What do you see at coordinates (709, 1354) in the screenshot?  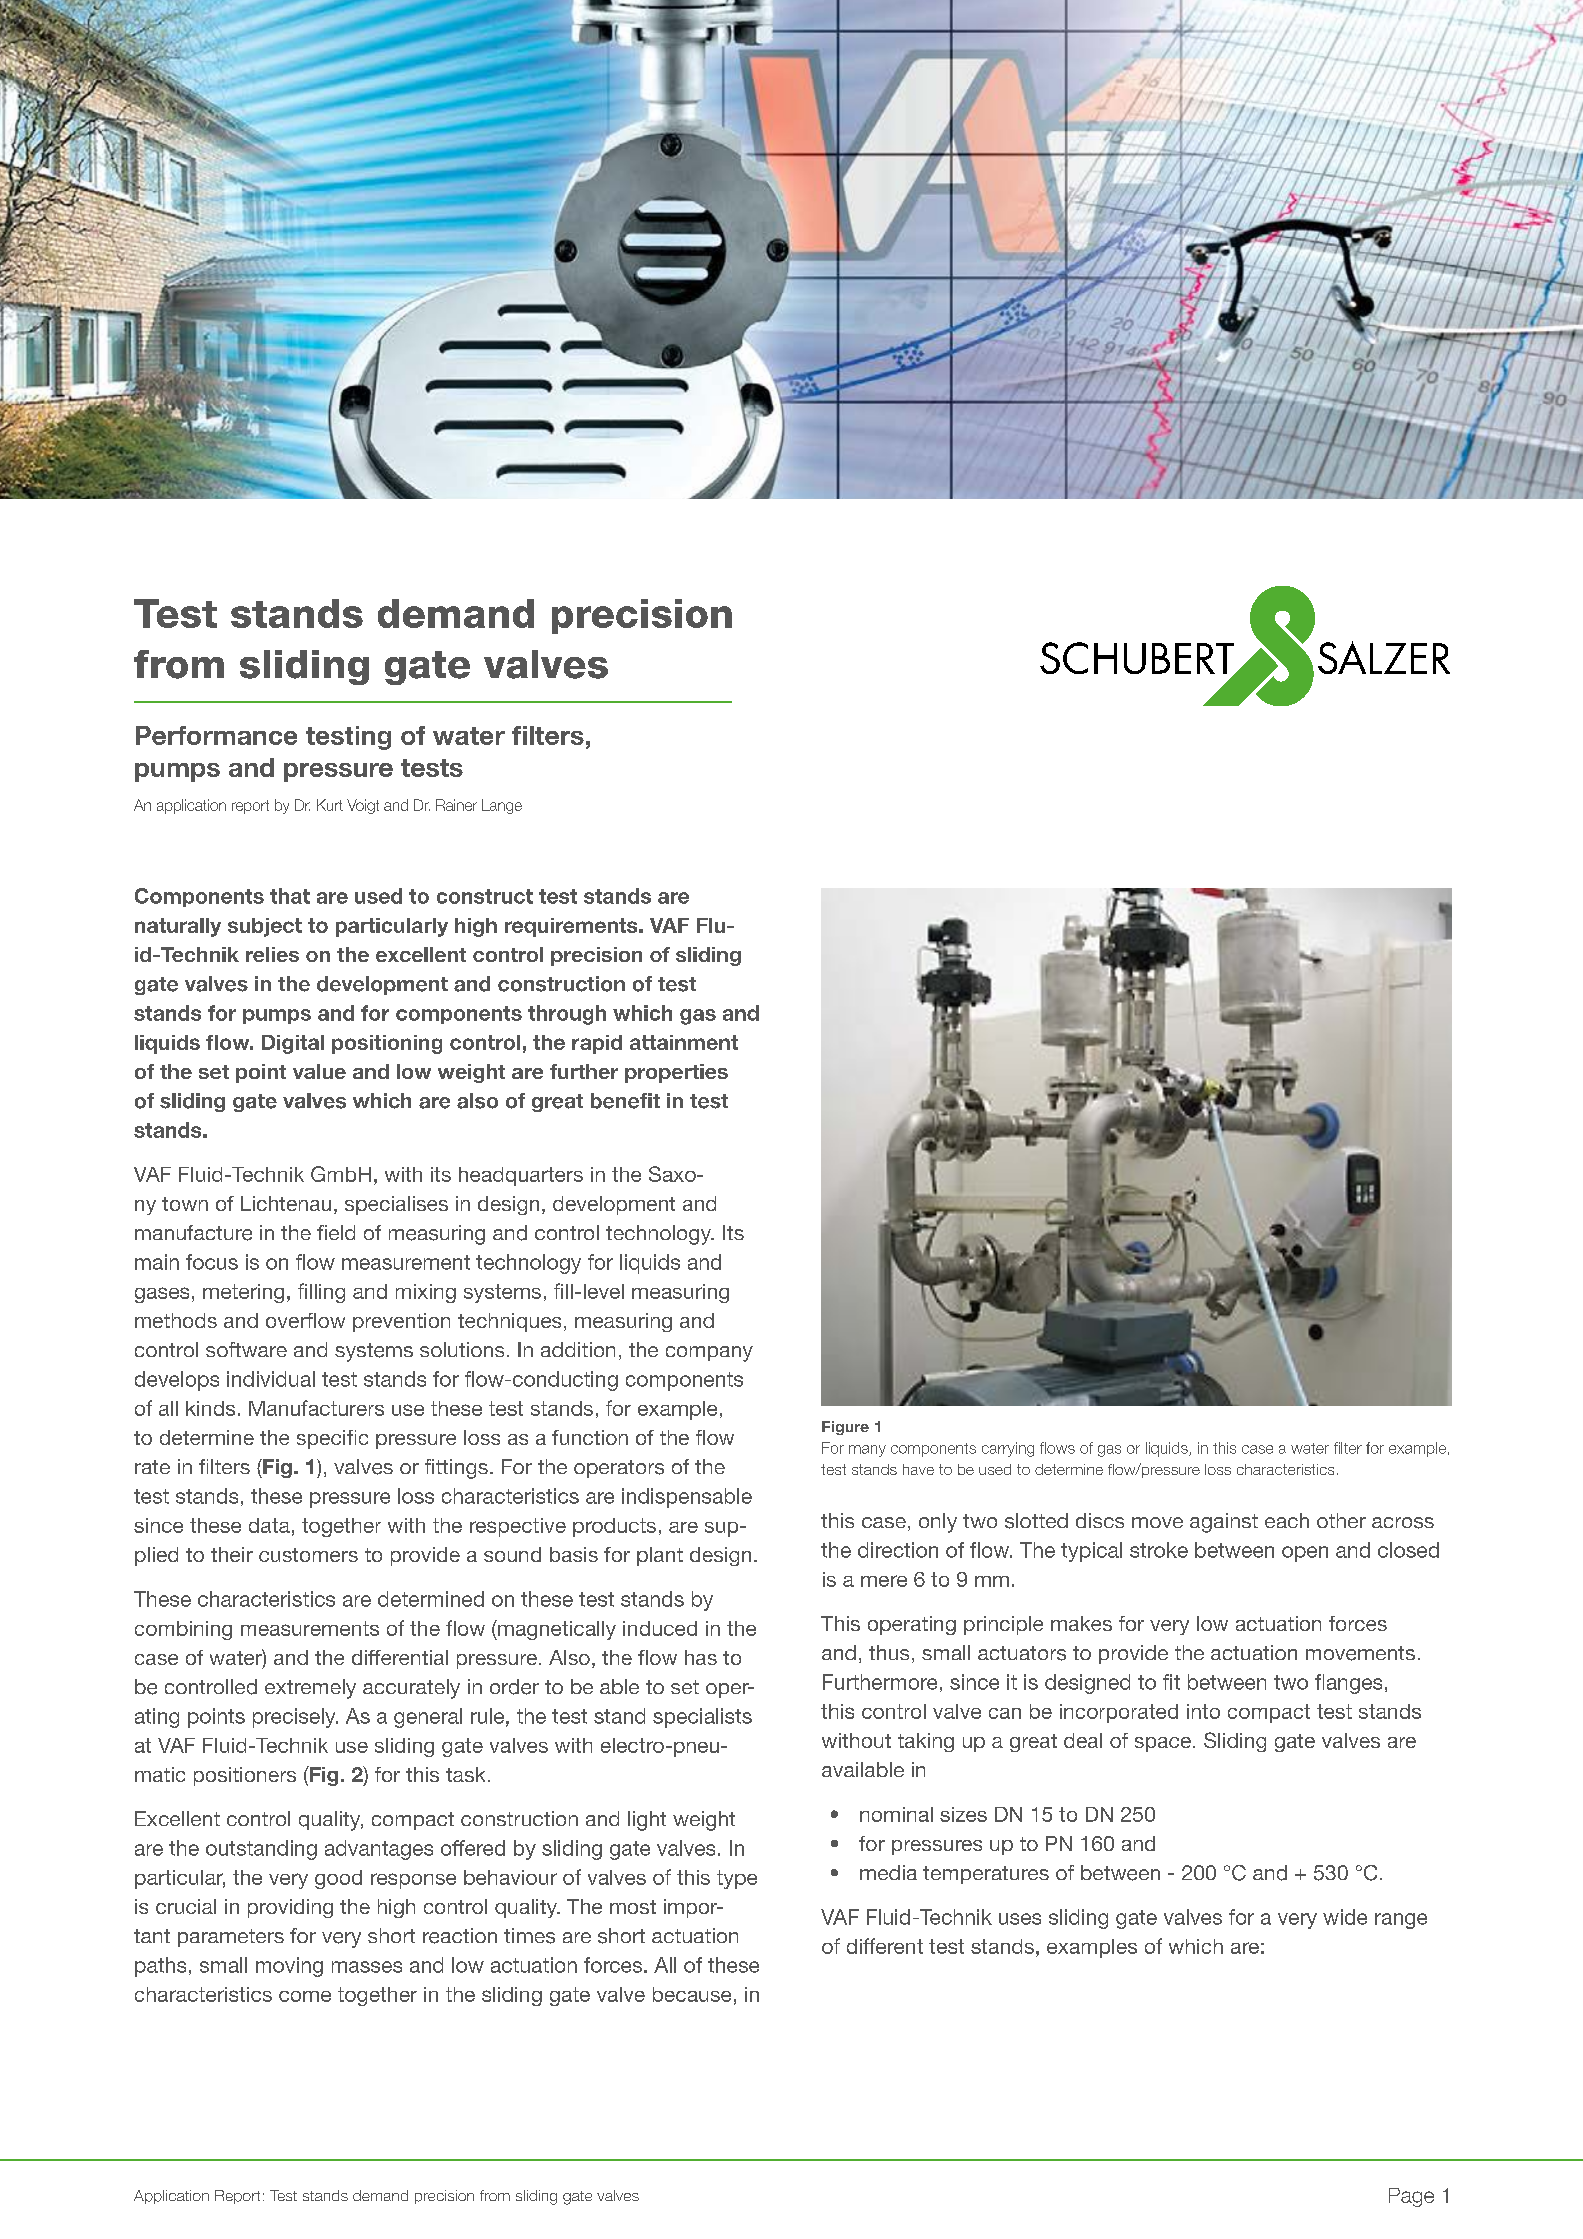 I see `company` at bounding box center [709, 1354].
